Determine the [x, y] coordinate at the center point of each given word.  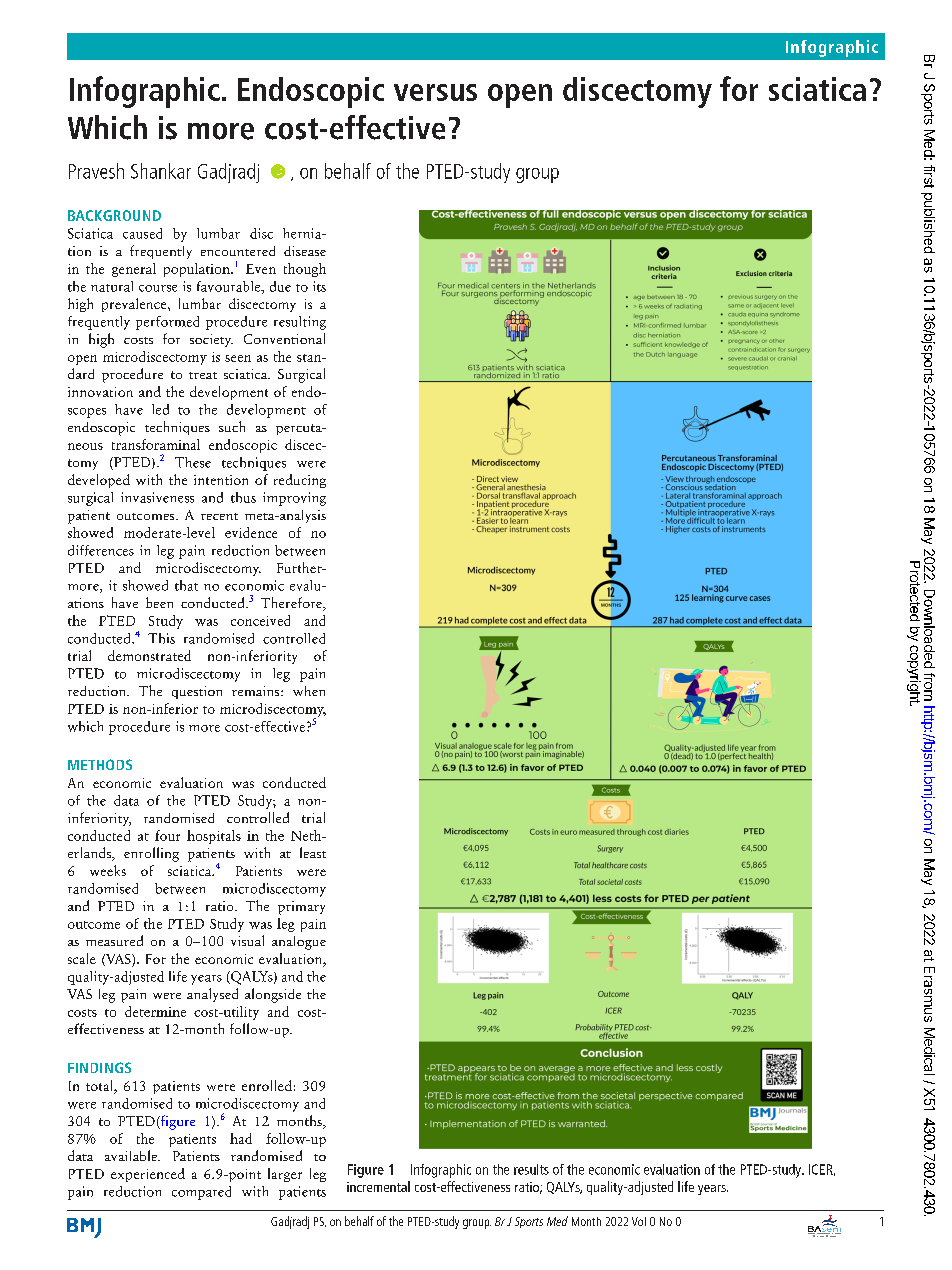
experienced [148, 1175]
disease [305, 251]
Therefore [292, 604]
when [309, 691]
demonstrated [149, 655]
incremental [378, 1186]
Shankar [161, 171]
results [531, 1169]
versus [435, 92]
